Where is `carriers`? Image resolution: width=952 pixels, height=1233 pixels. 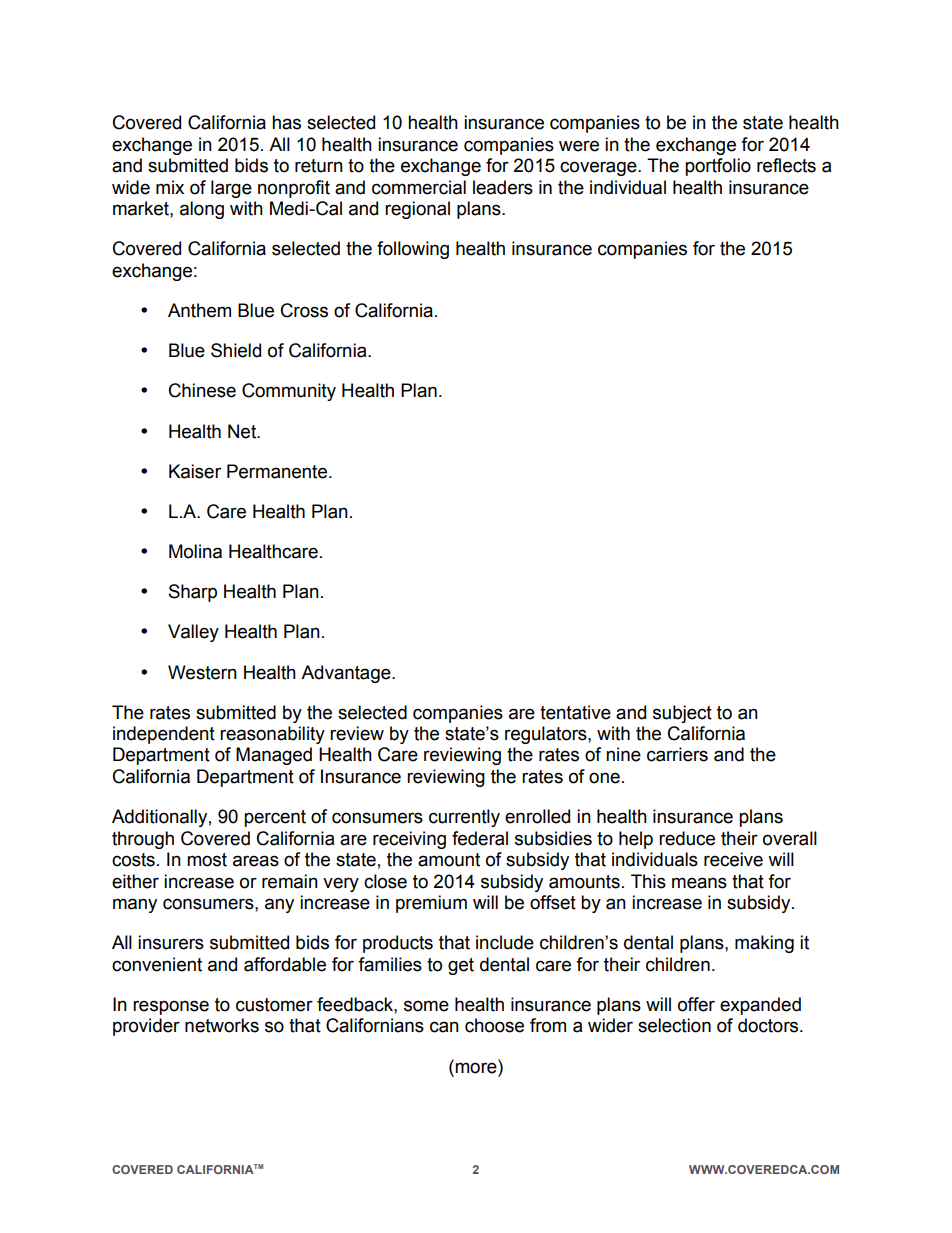
carriers is located at coordinates (677, 754).
